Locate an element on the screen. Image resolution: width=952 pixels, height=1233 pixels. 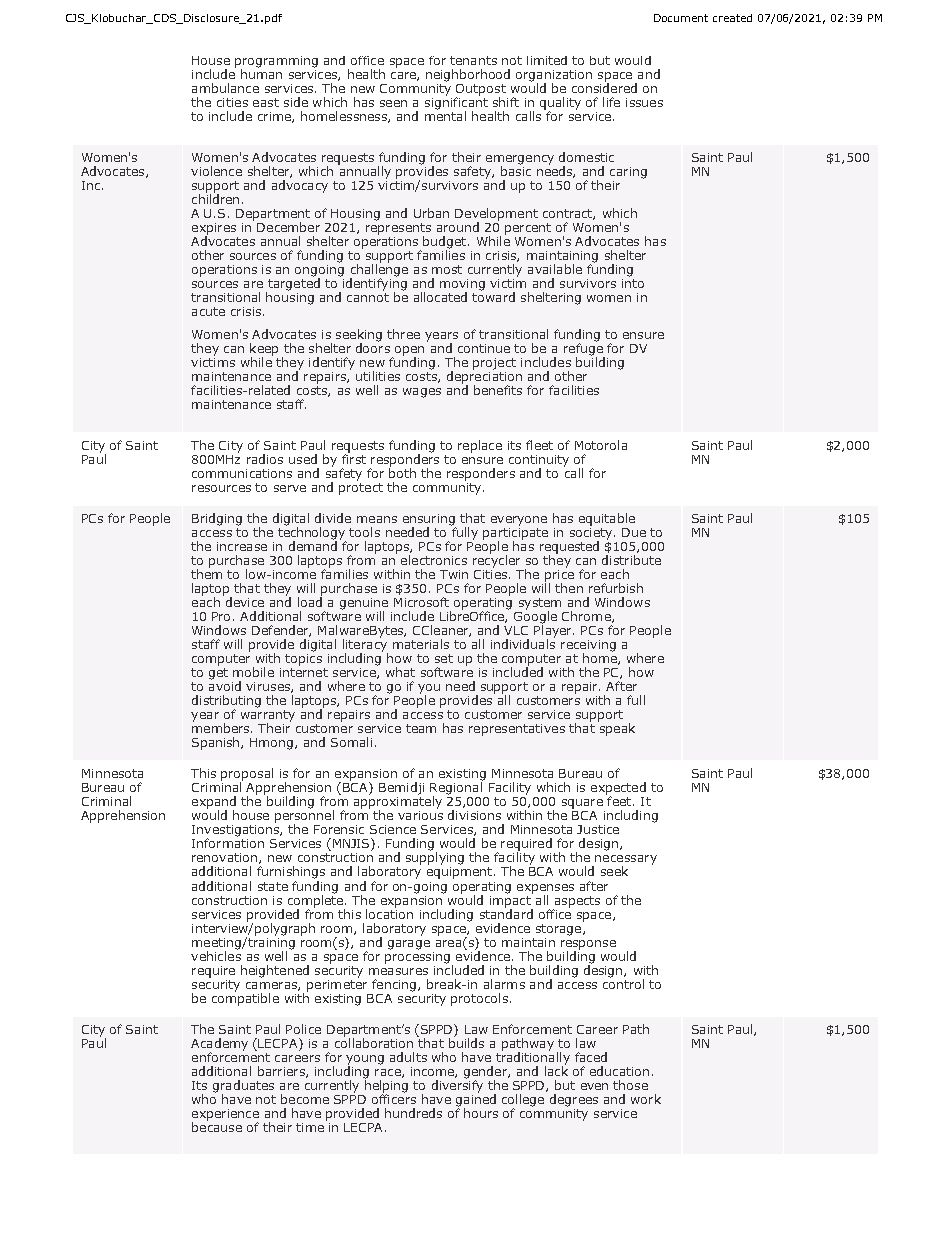
Regional is located at coordinates (456, 788).
